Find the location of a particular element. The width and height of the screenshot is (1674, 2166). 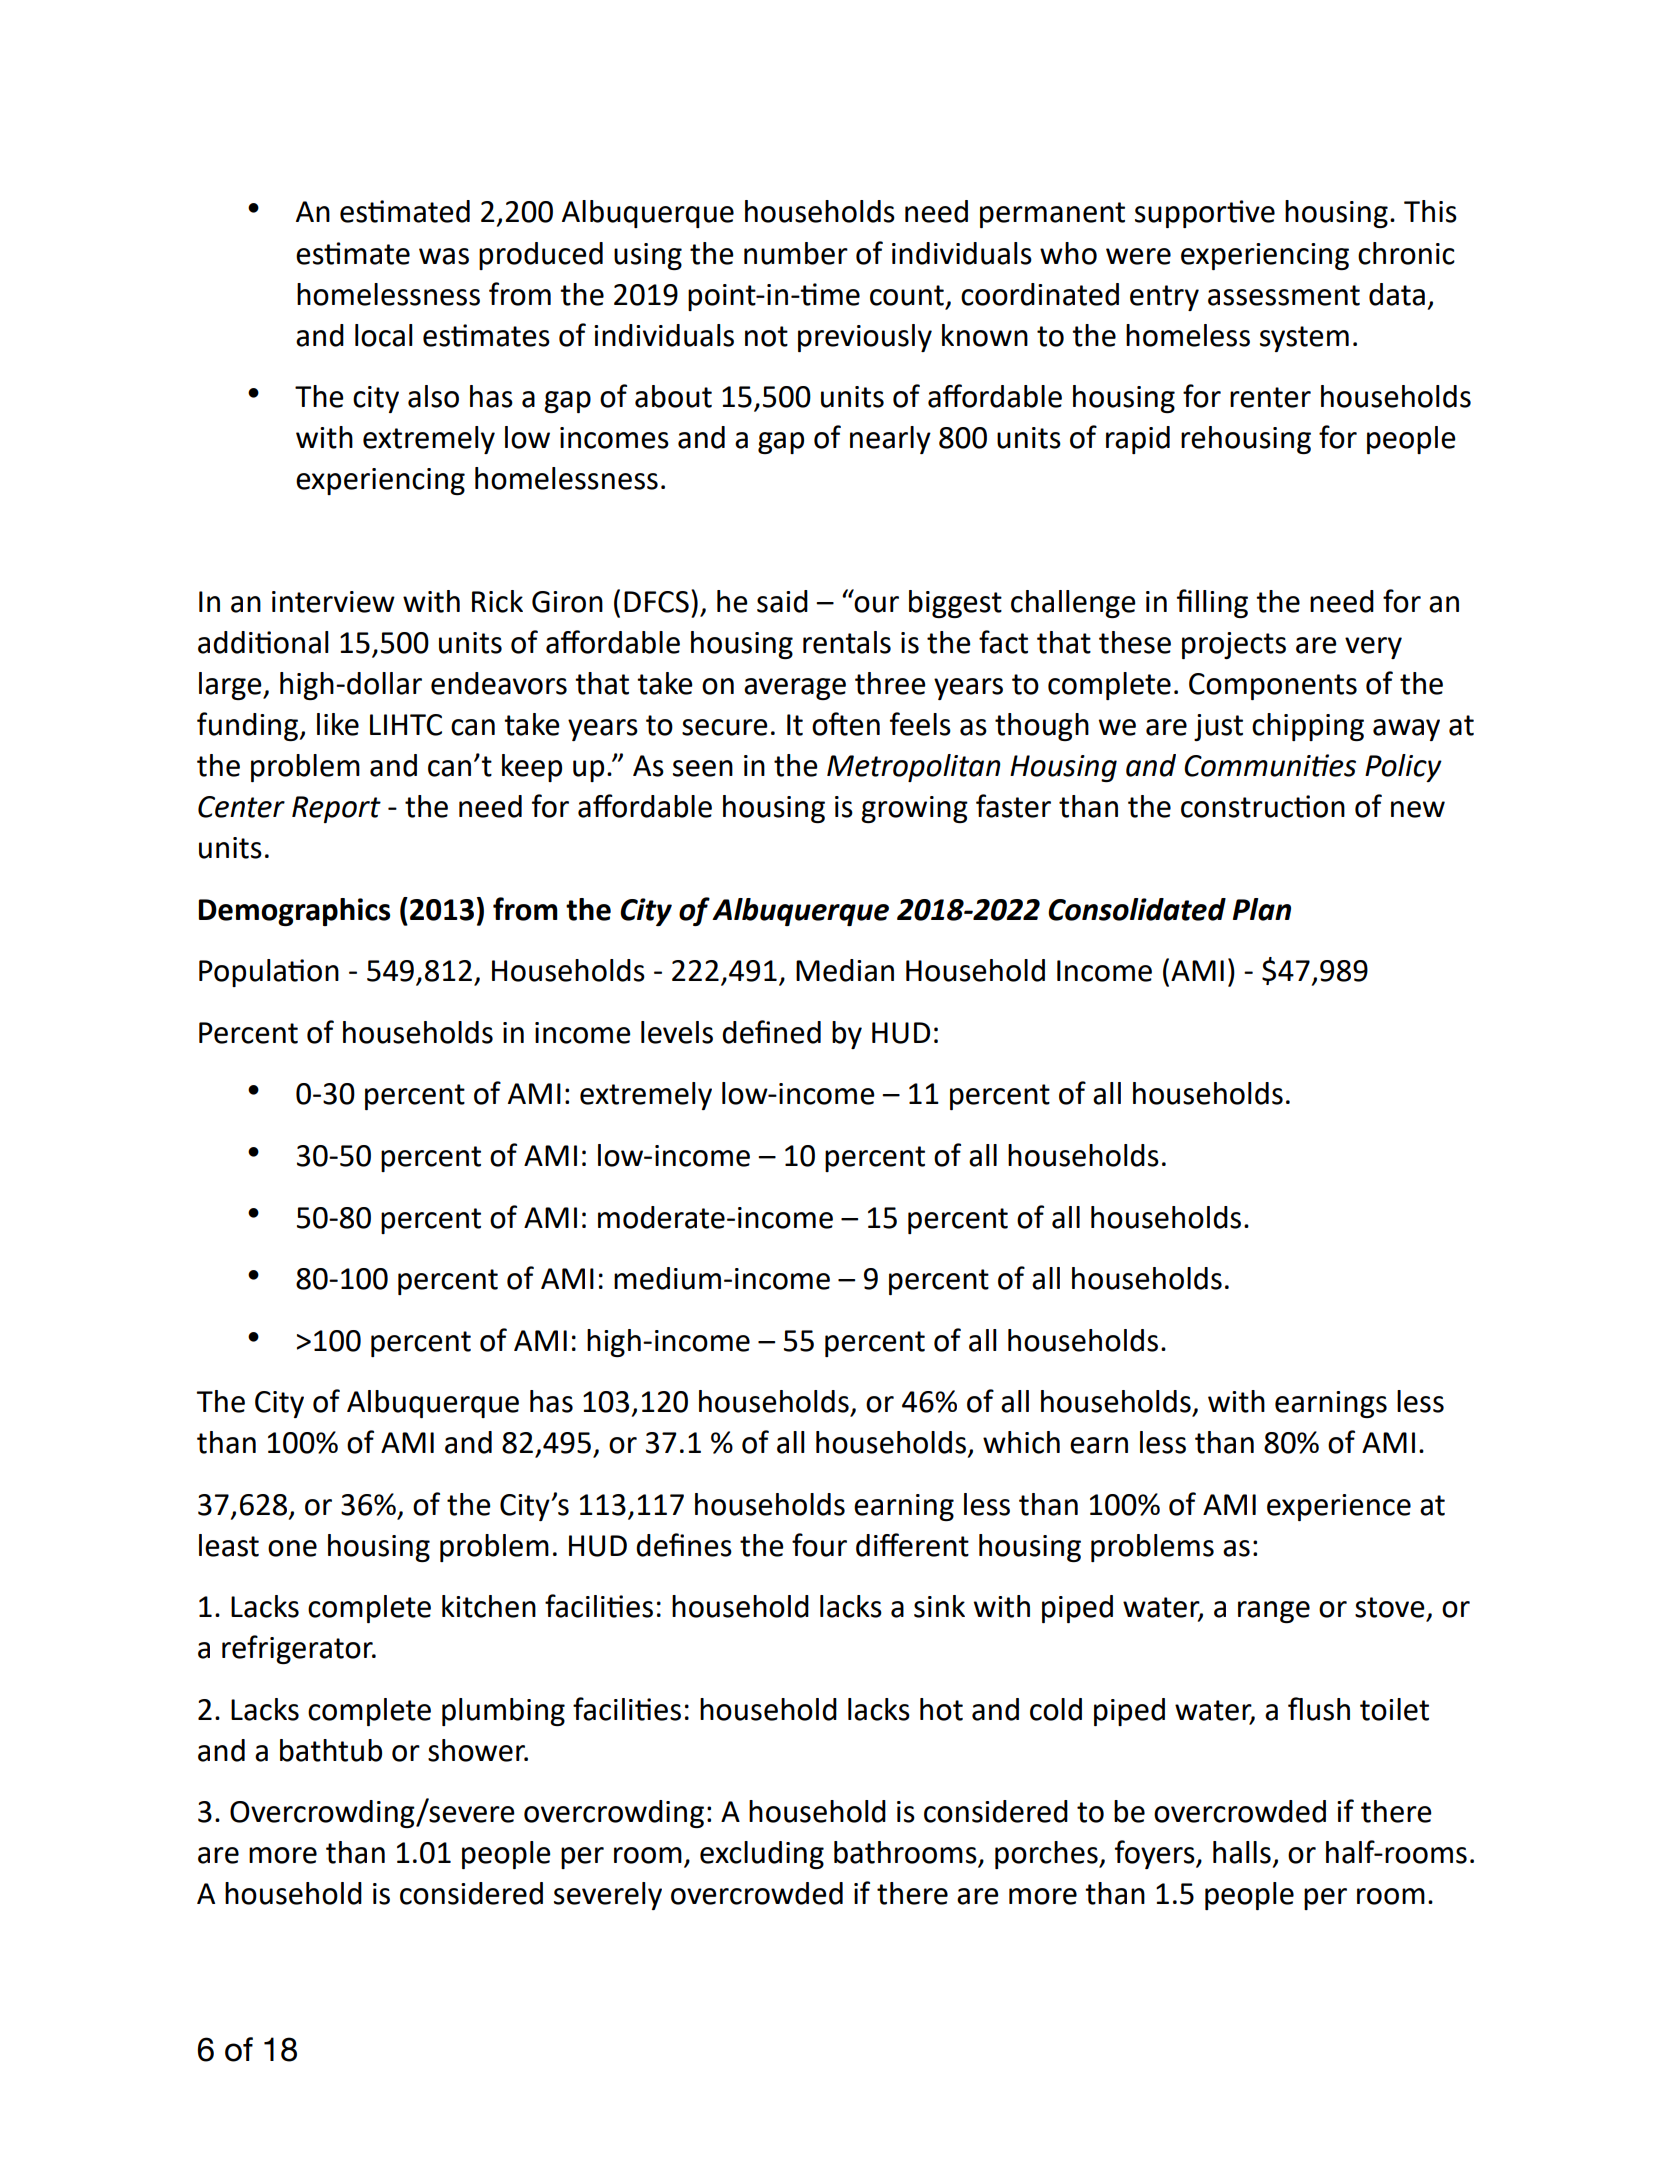

experience is located at coordinates (1339, 1507).
